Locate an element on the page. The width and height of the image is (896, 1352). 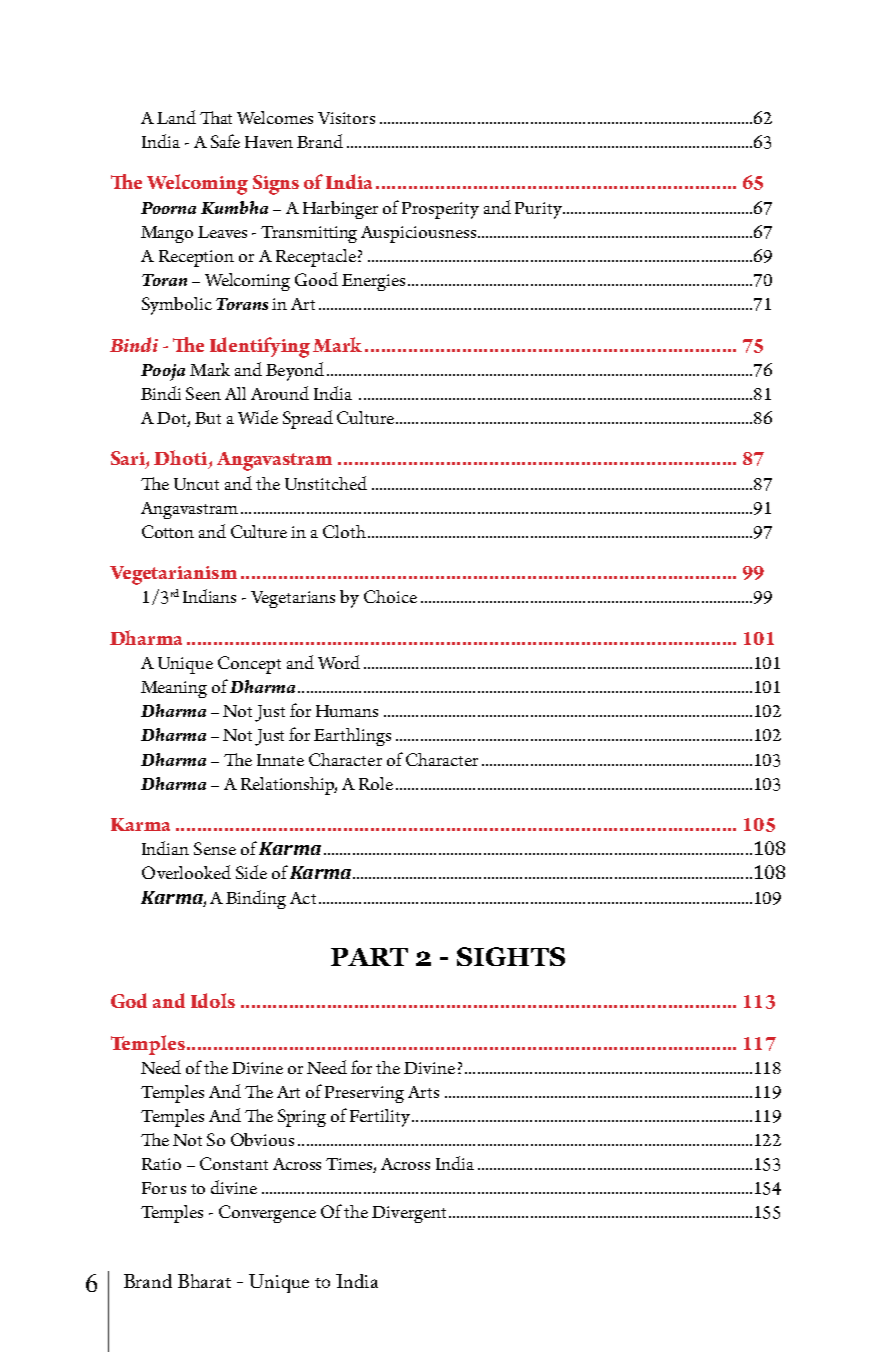
Harbinger is located at coordinates (340, 210).
